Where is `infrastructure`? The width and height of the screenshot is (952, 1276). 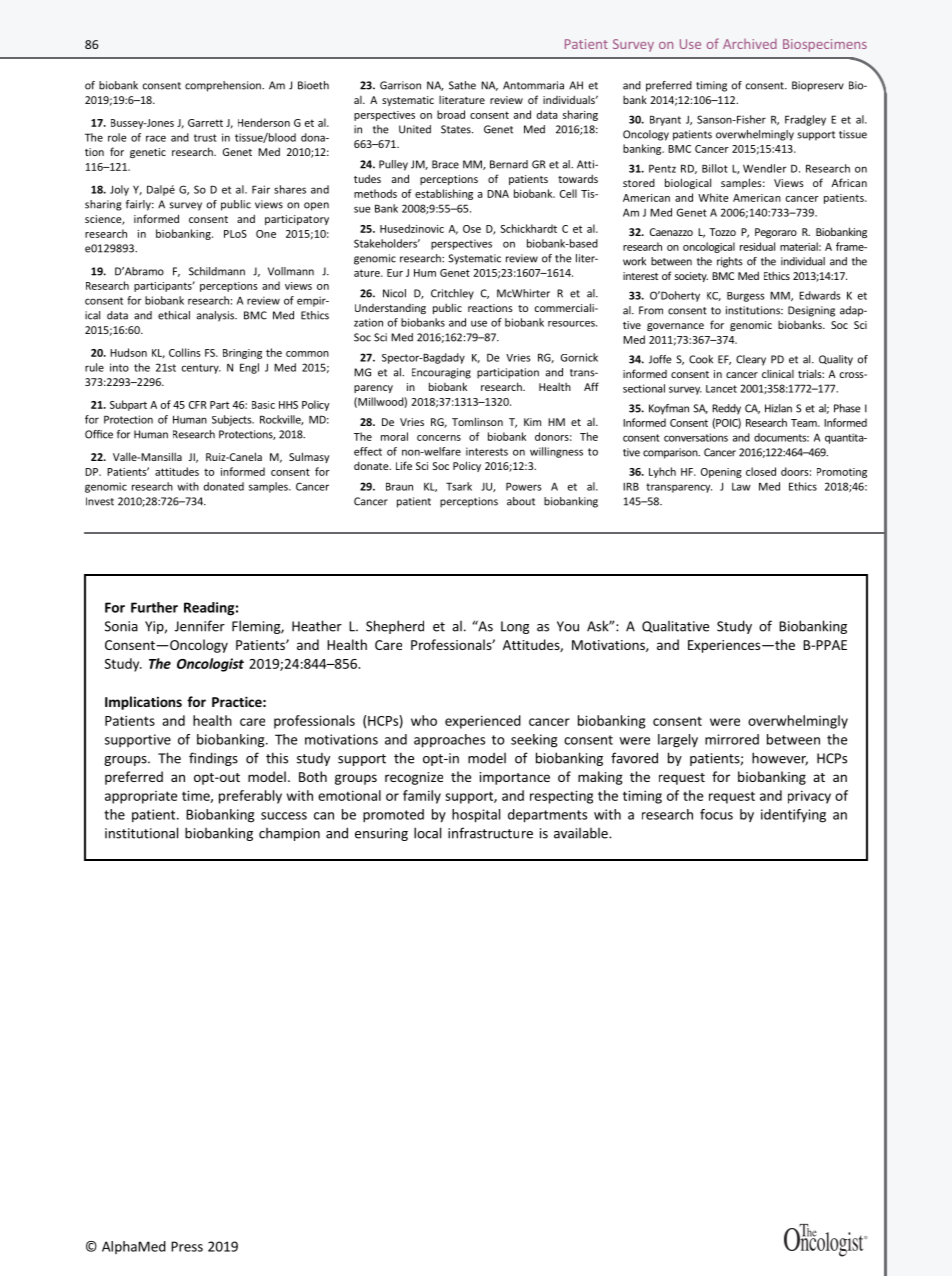 infrastructure is located at coordinates (490, 833).
